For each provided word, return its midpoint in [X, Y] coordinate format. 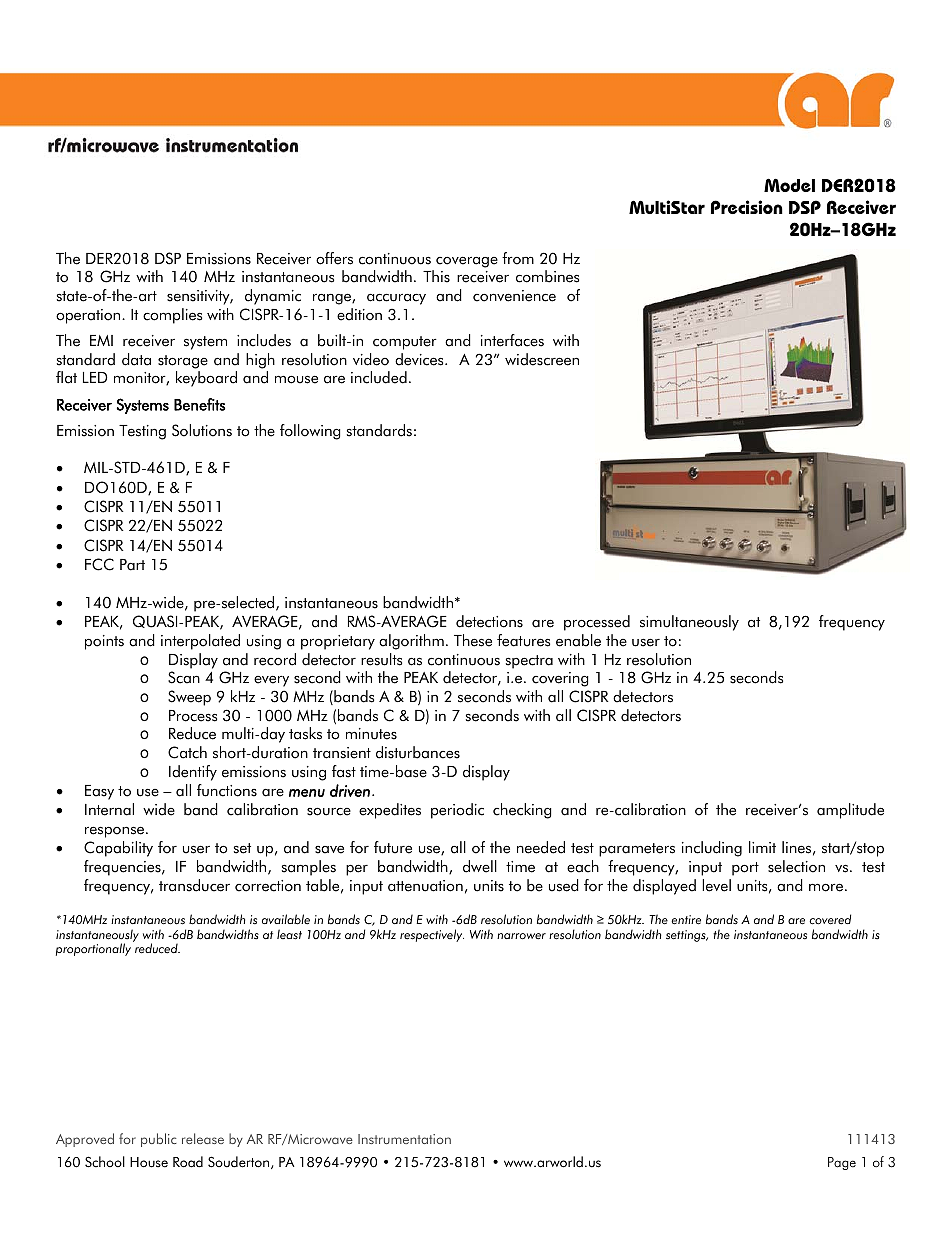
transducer [194, 885]
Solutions [202, 430]
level [716, 885]
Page [842, 1163]
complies [172, 316]
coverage [467, 262]
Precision [747, 207]
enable [578, 640]
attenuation [425, 886]
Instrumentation [404, 1139]
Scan [184, 677]
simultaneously [689, 623]
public [159, 1140]
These [473, 640]
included [379, 377]
